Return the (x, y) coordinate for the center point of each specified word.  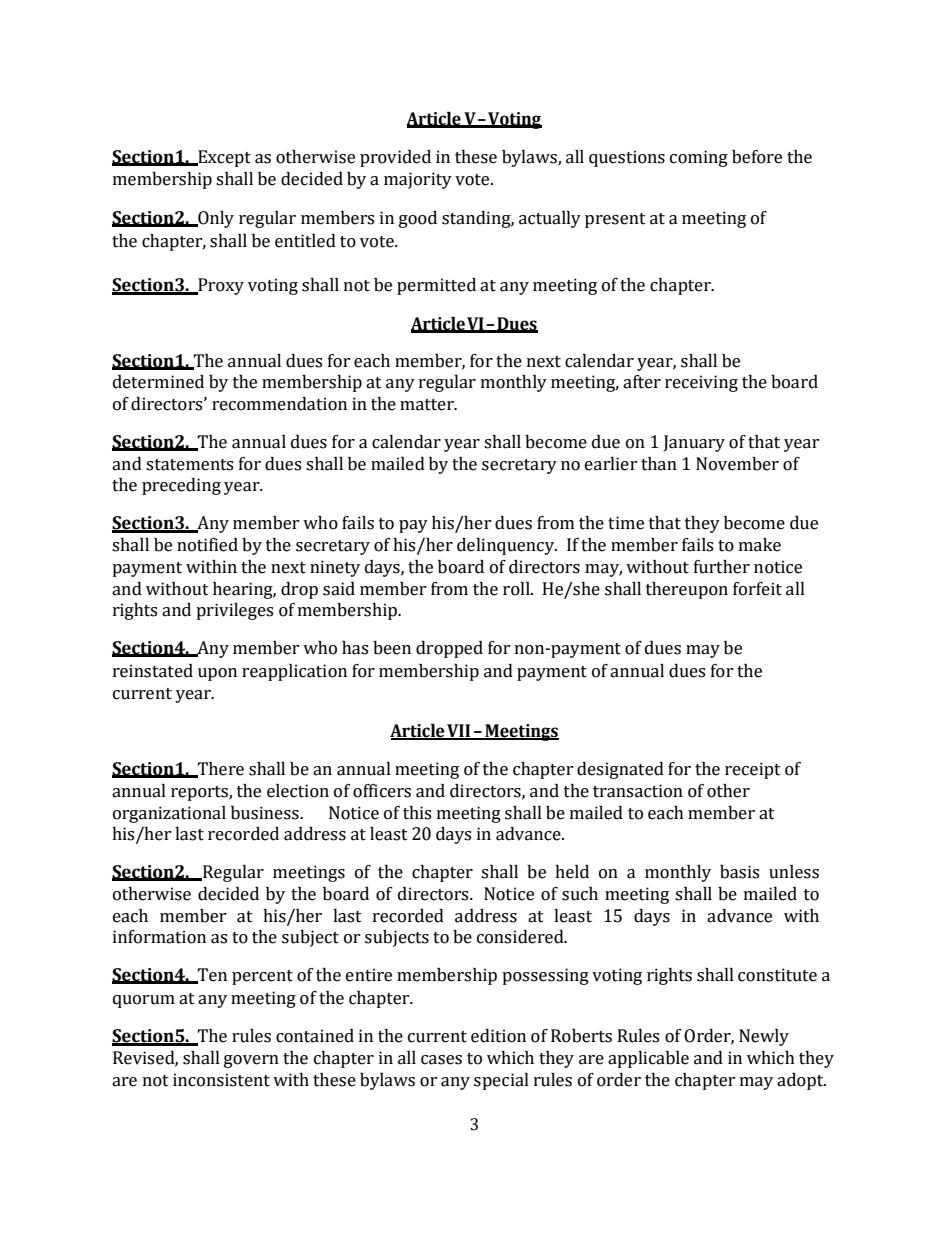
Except (223, 158)
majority (418, 180)
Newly (764, 1037)
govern (251, 1061)
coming (699, 158)
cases (441, 1060)
